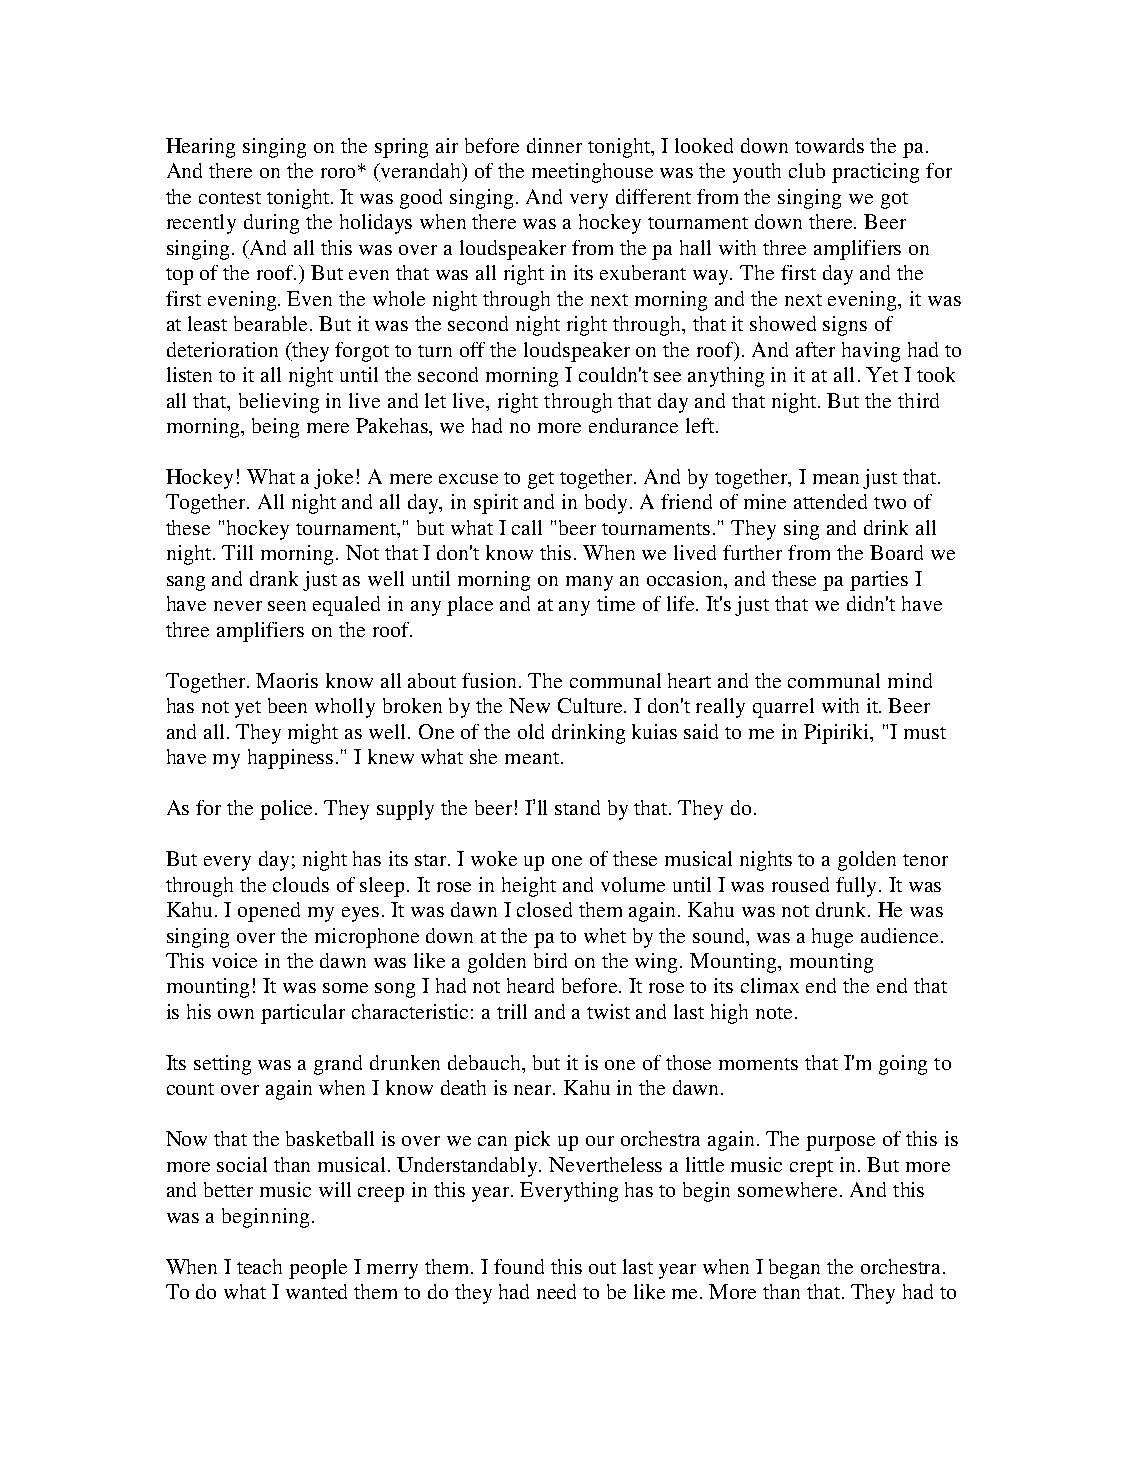  I want to click on attended, so click(830, 501).
